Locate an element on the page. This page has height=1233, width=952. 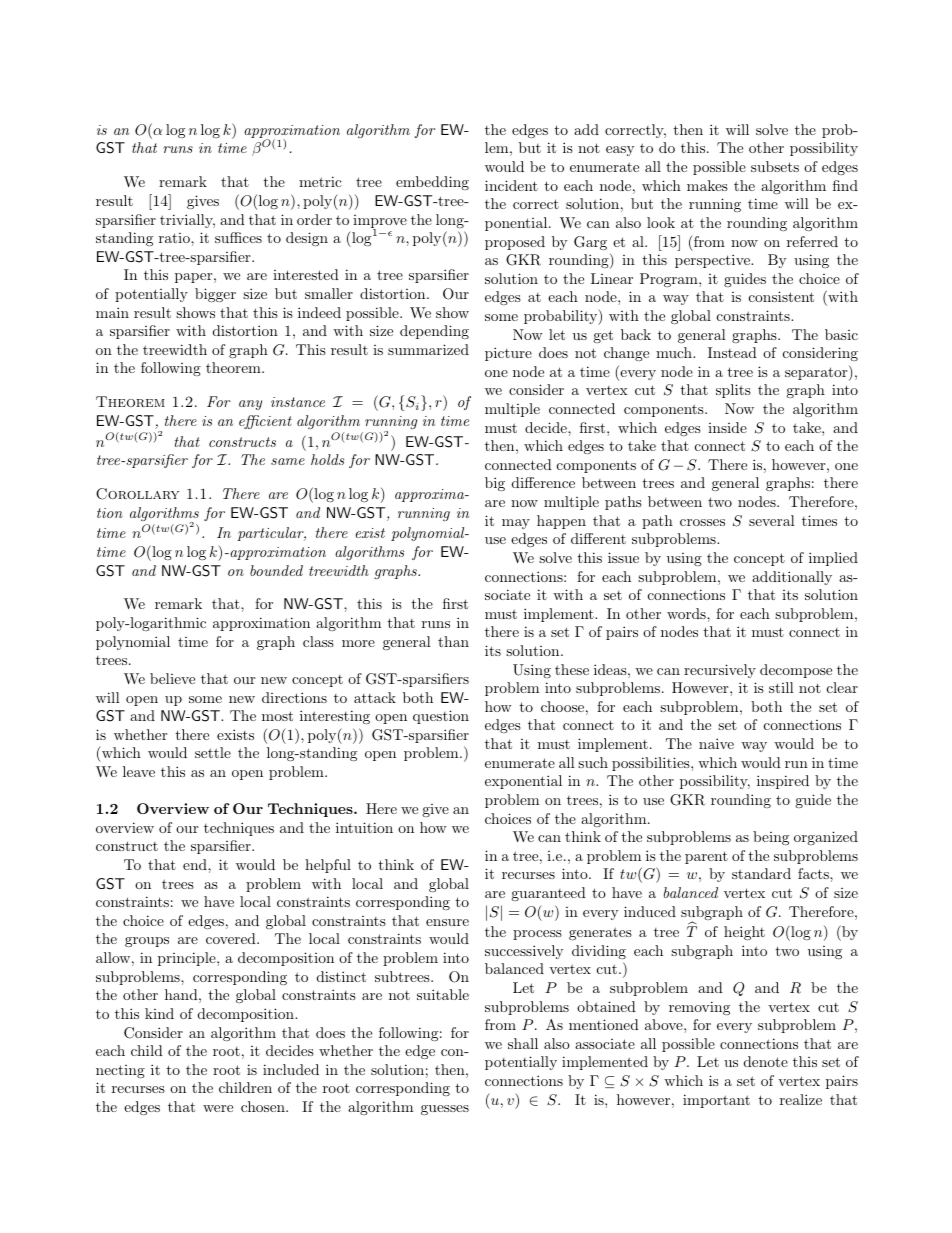
subsets is located at coordinates (775, 166).
